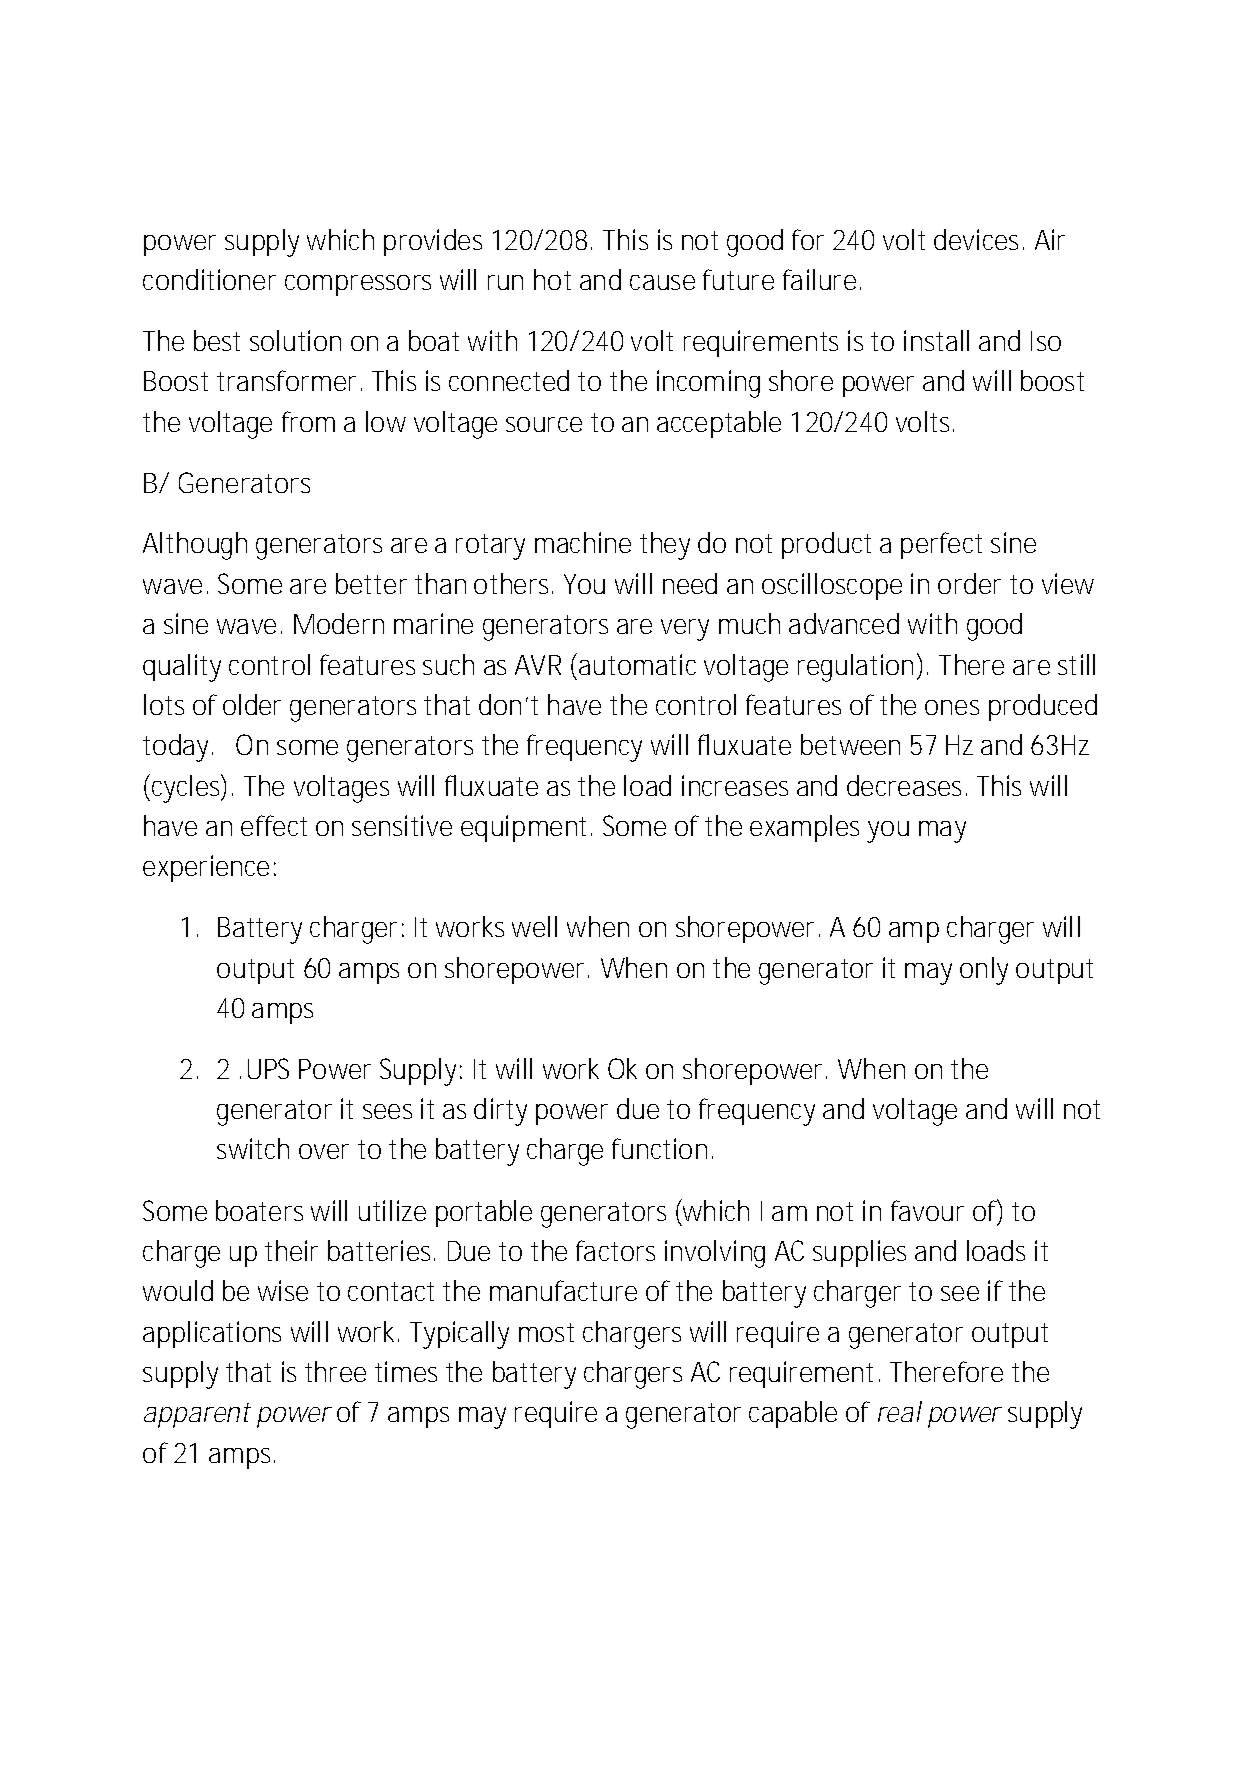 The width and height of the screenshot is (1256, 1776). I want to click on effect, so click(274, 825).
